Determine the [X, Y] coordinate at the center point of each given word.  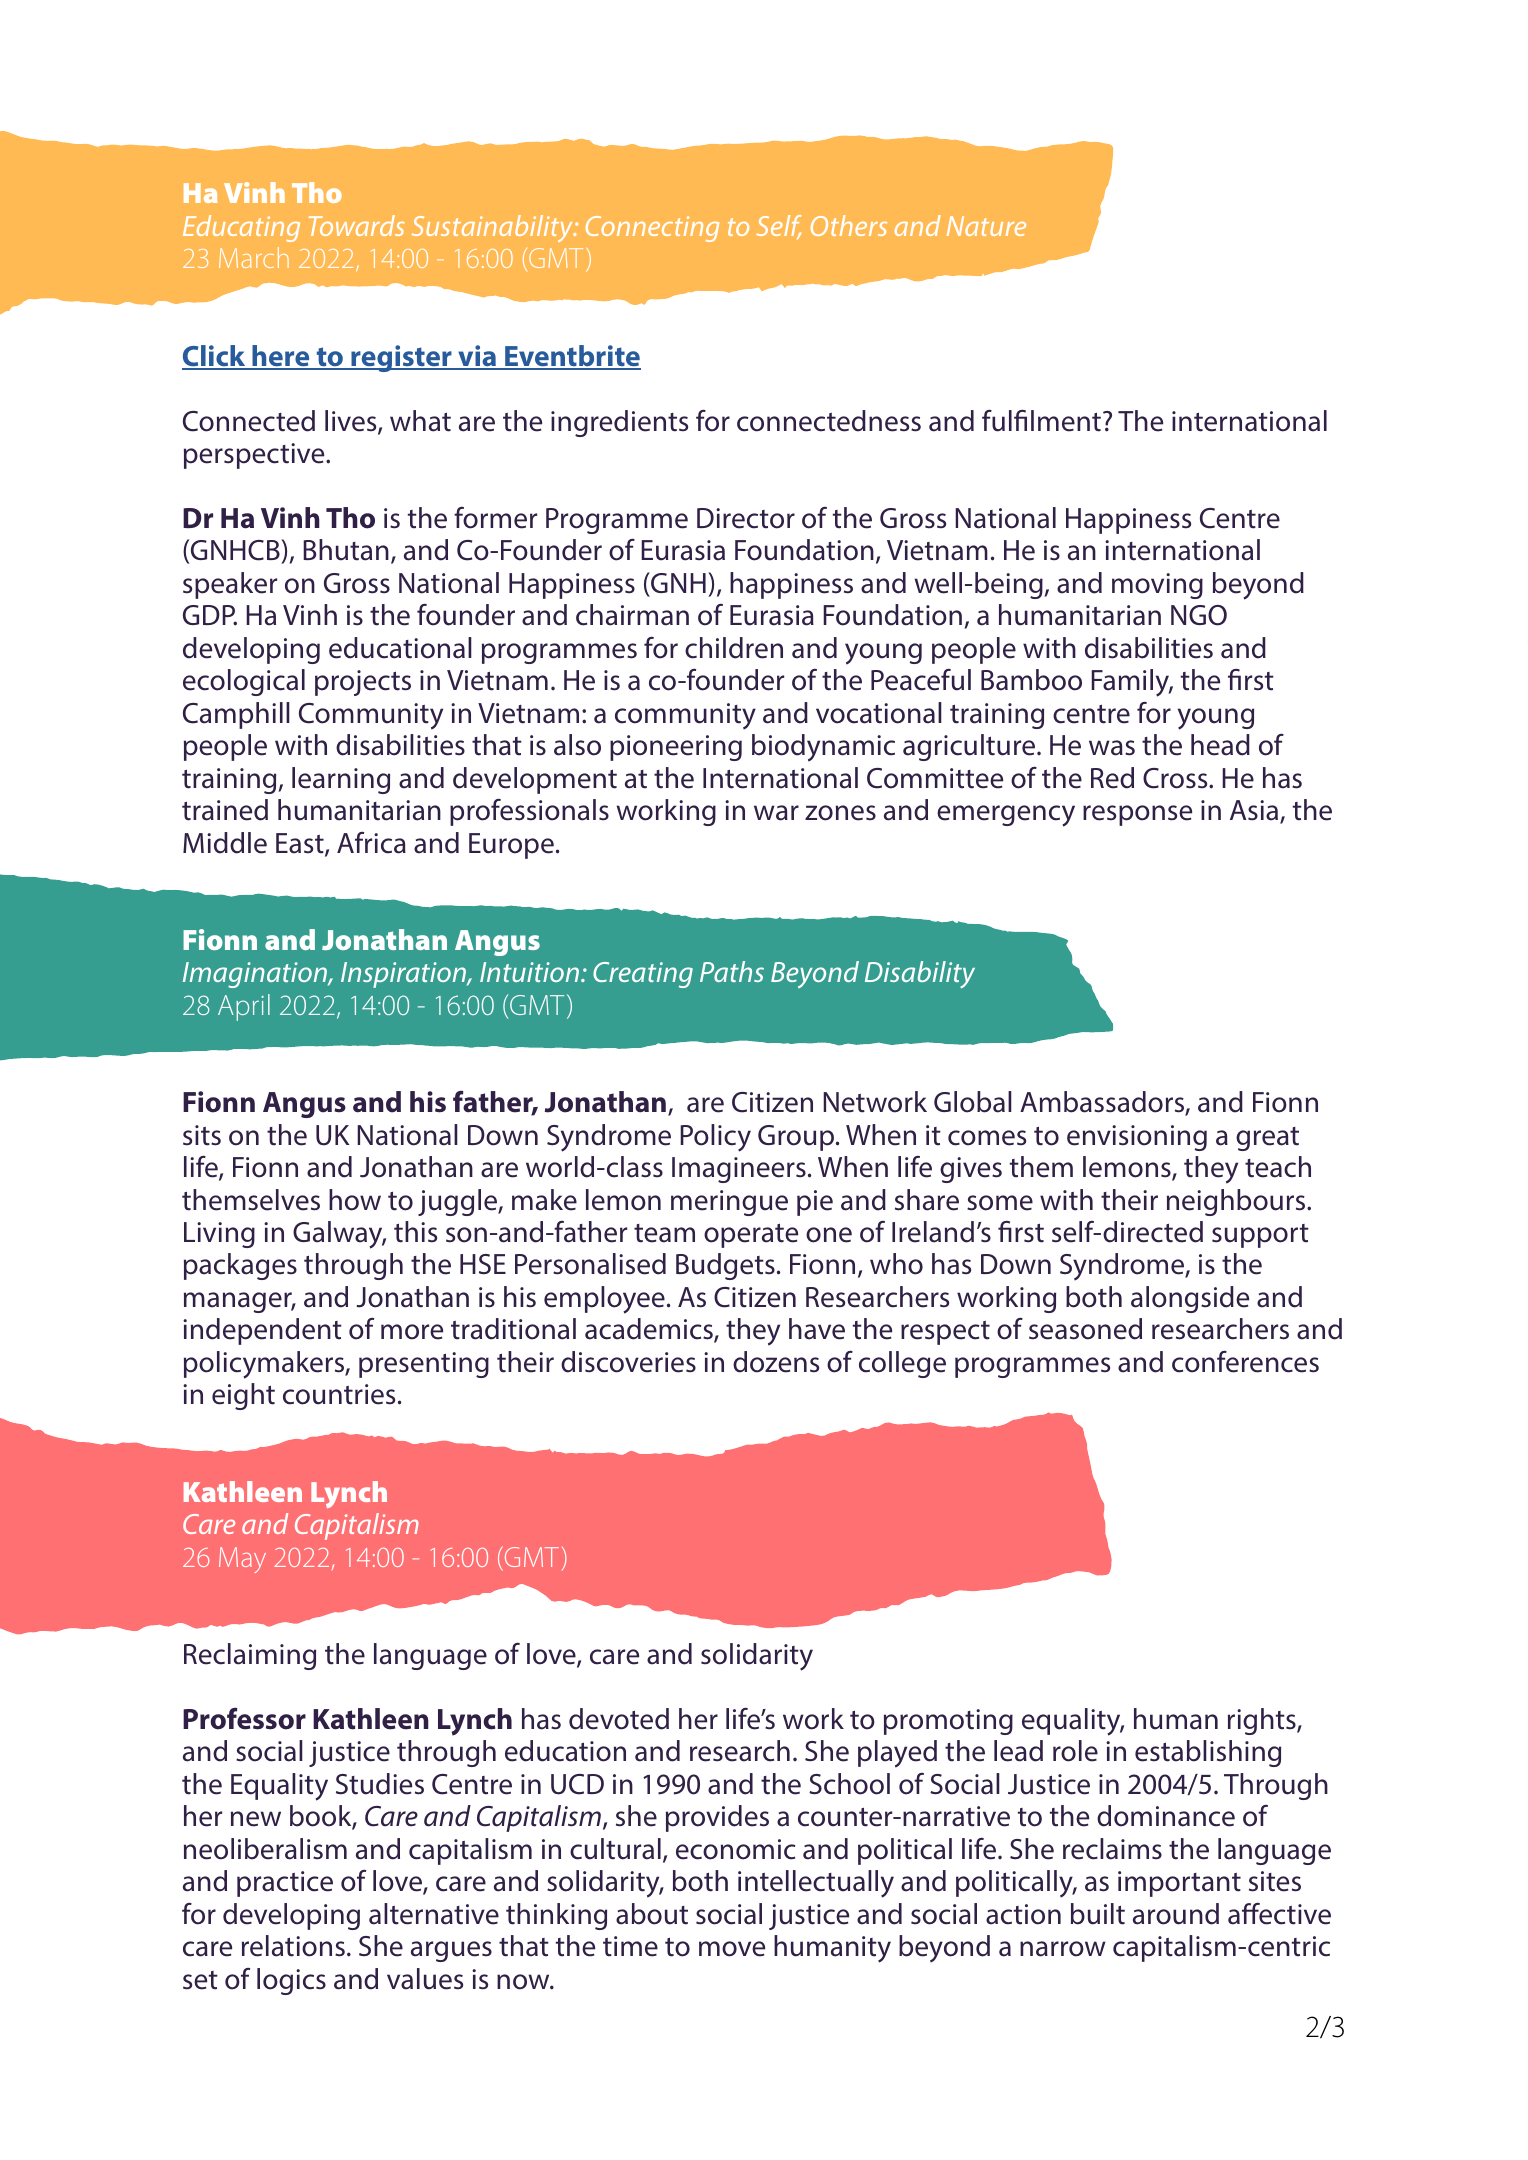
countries [339, 1394]
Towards [357, 225]
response [1137, 815]
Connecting [652, 229]
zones [840, 813]
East [301, 844]
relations [293, 1946]
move [732, 1949]
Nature [986, 226]
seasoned [1085, 1329]
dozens [776, 1362]
